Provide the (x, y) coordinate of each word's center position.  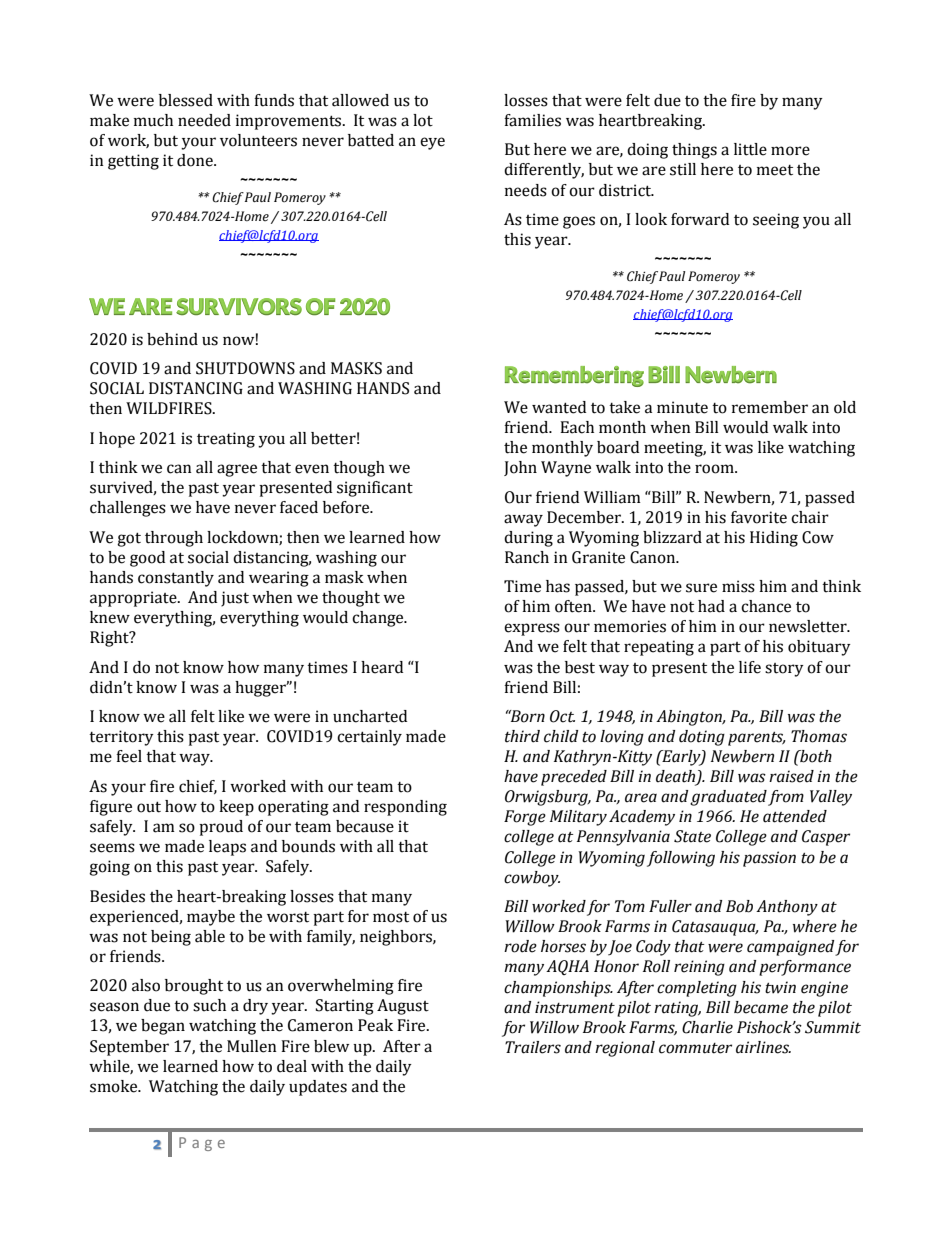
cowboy (532, 879)
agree (237, 470)
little (750, 149)
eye (432, 143)
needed (204, 120)
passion (769, 859)
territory (121, 738)
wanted (559, 407)
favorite (759, 517)
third (522, 736)
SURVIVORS (239, 307)
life (750, 667)
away (523, 520)
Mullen (252, 1046)
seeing (776, 221)
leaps (227, 848)
